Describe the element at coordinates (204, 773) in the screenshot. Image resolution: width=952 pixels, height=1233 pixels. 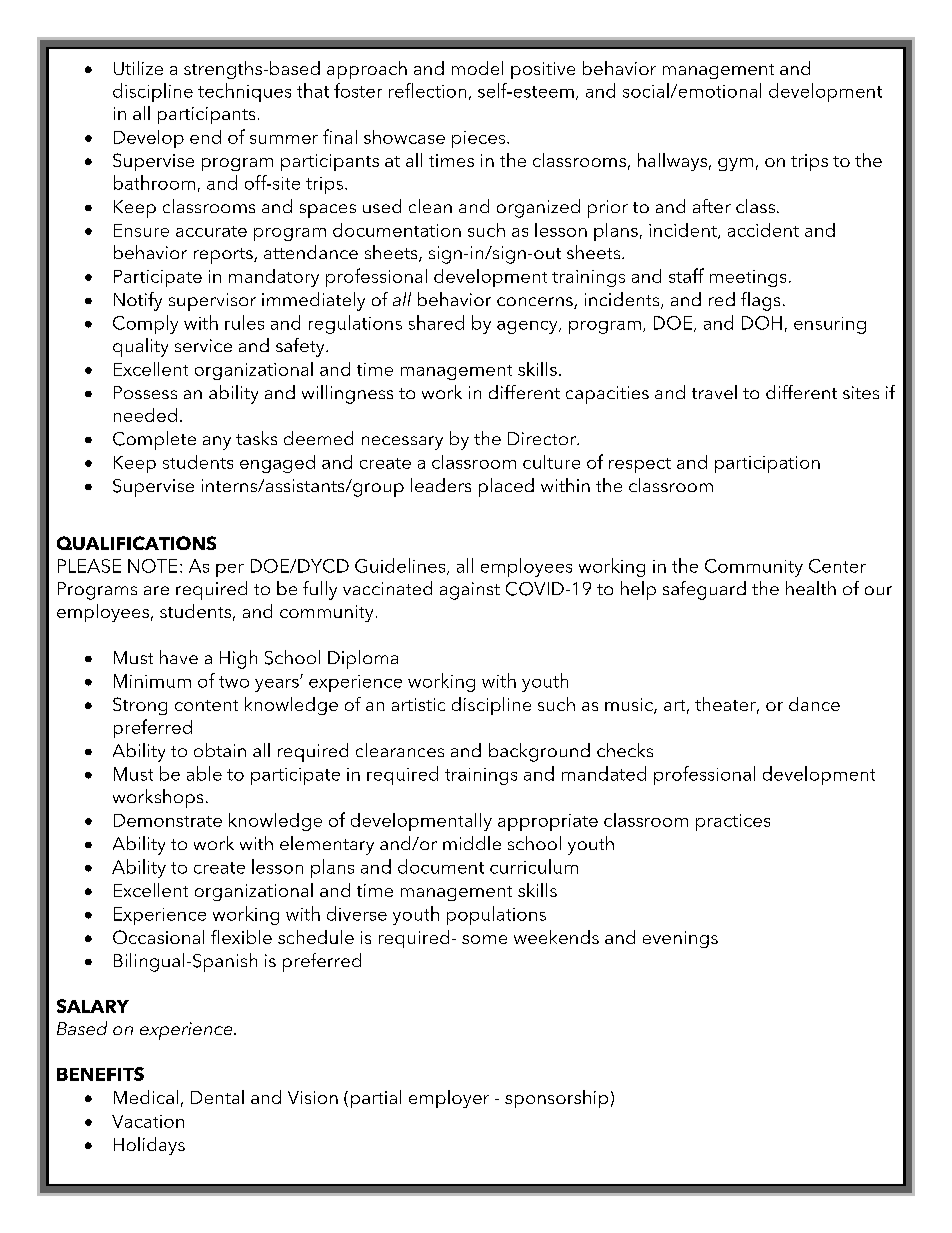
I see `able` at that location.
